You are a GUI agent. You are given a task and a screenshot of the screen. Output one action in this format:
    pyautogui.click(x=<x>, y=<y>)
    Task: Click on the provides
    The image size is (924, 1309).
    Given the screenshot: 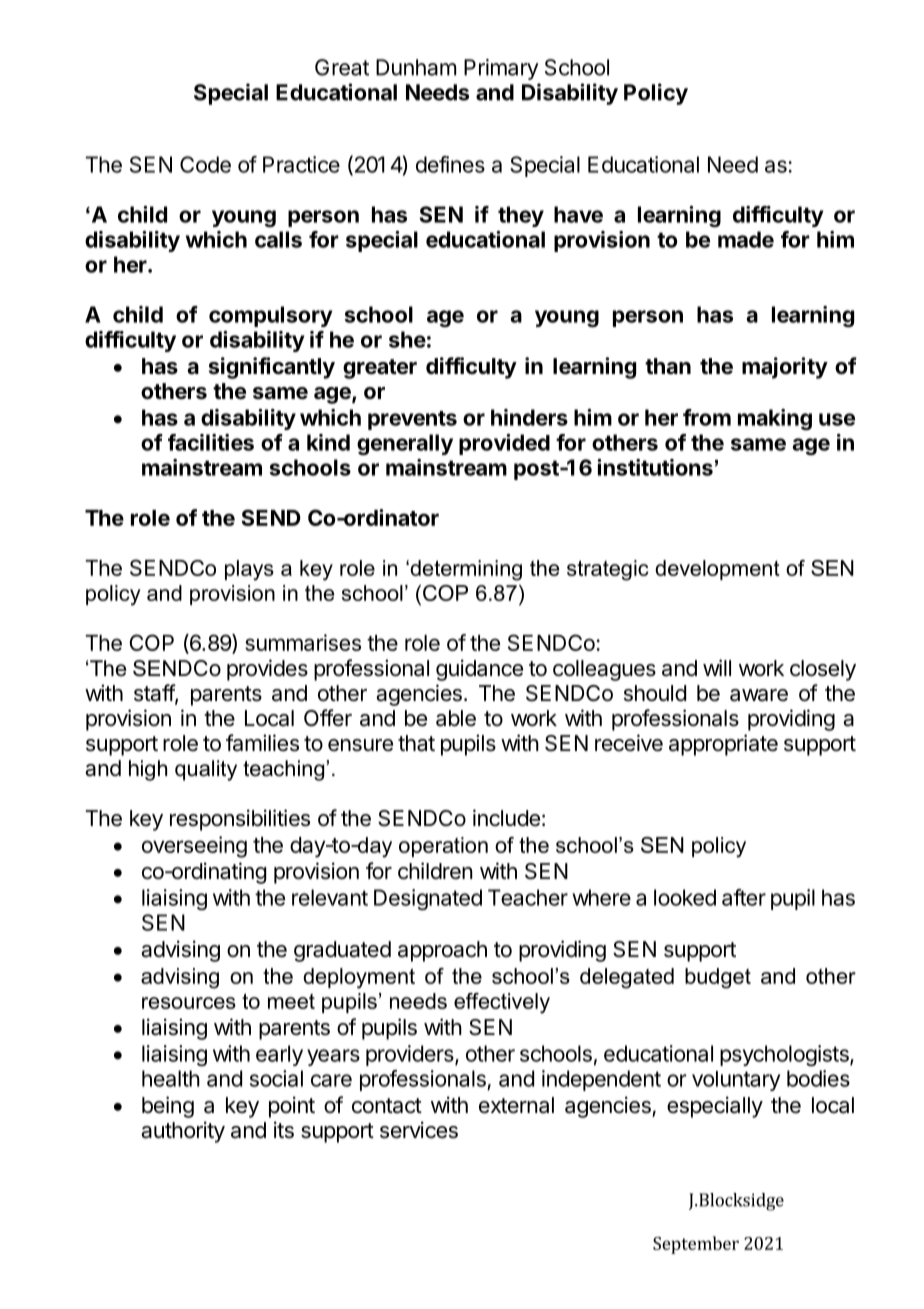 What is the action you would take?
    pyautogui.click(x=267, y=670)
